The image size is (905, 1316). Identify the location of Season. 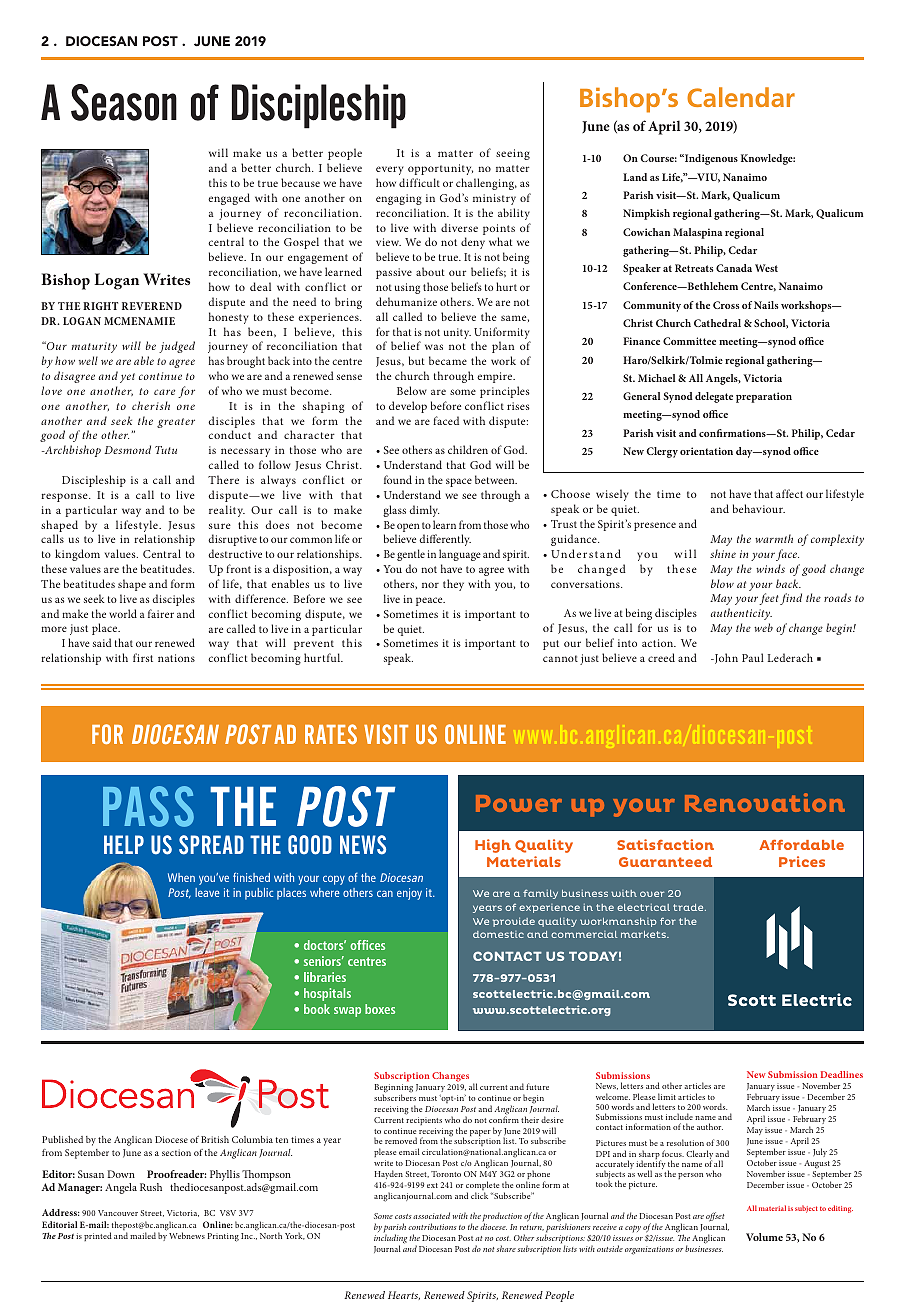
(124, 102).
